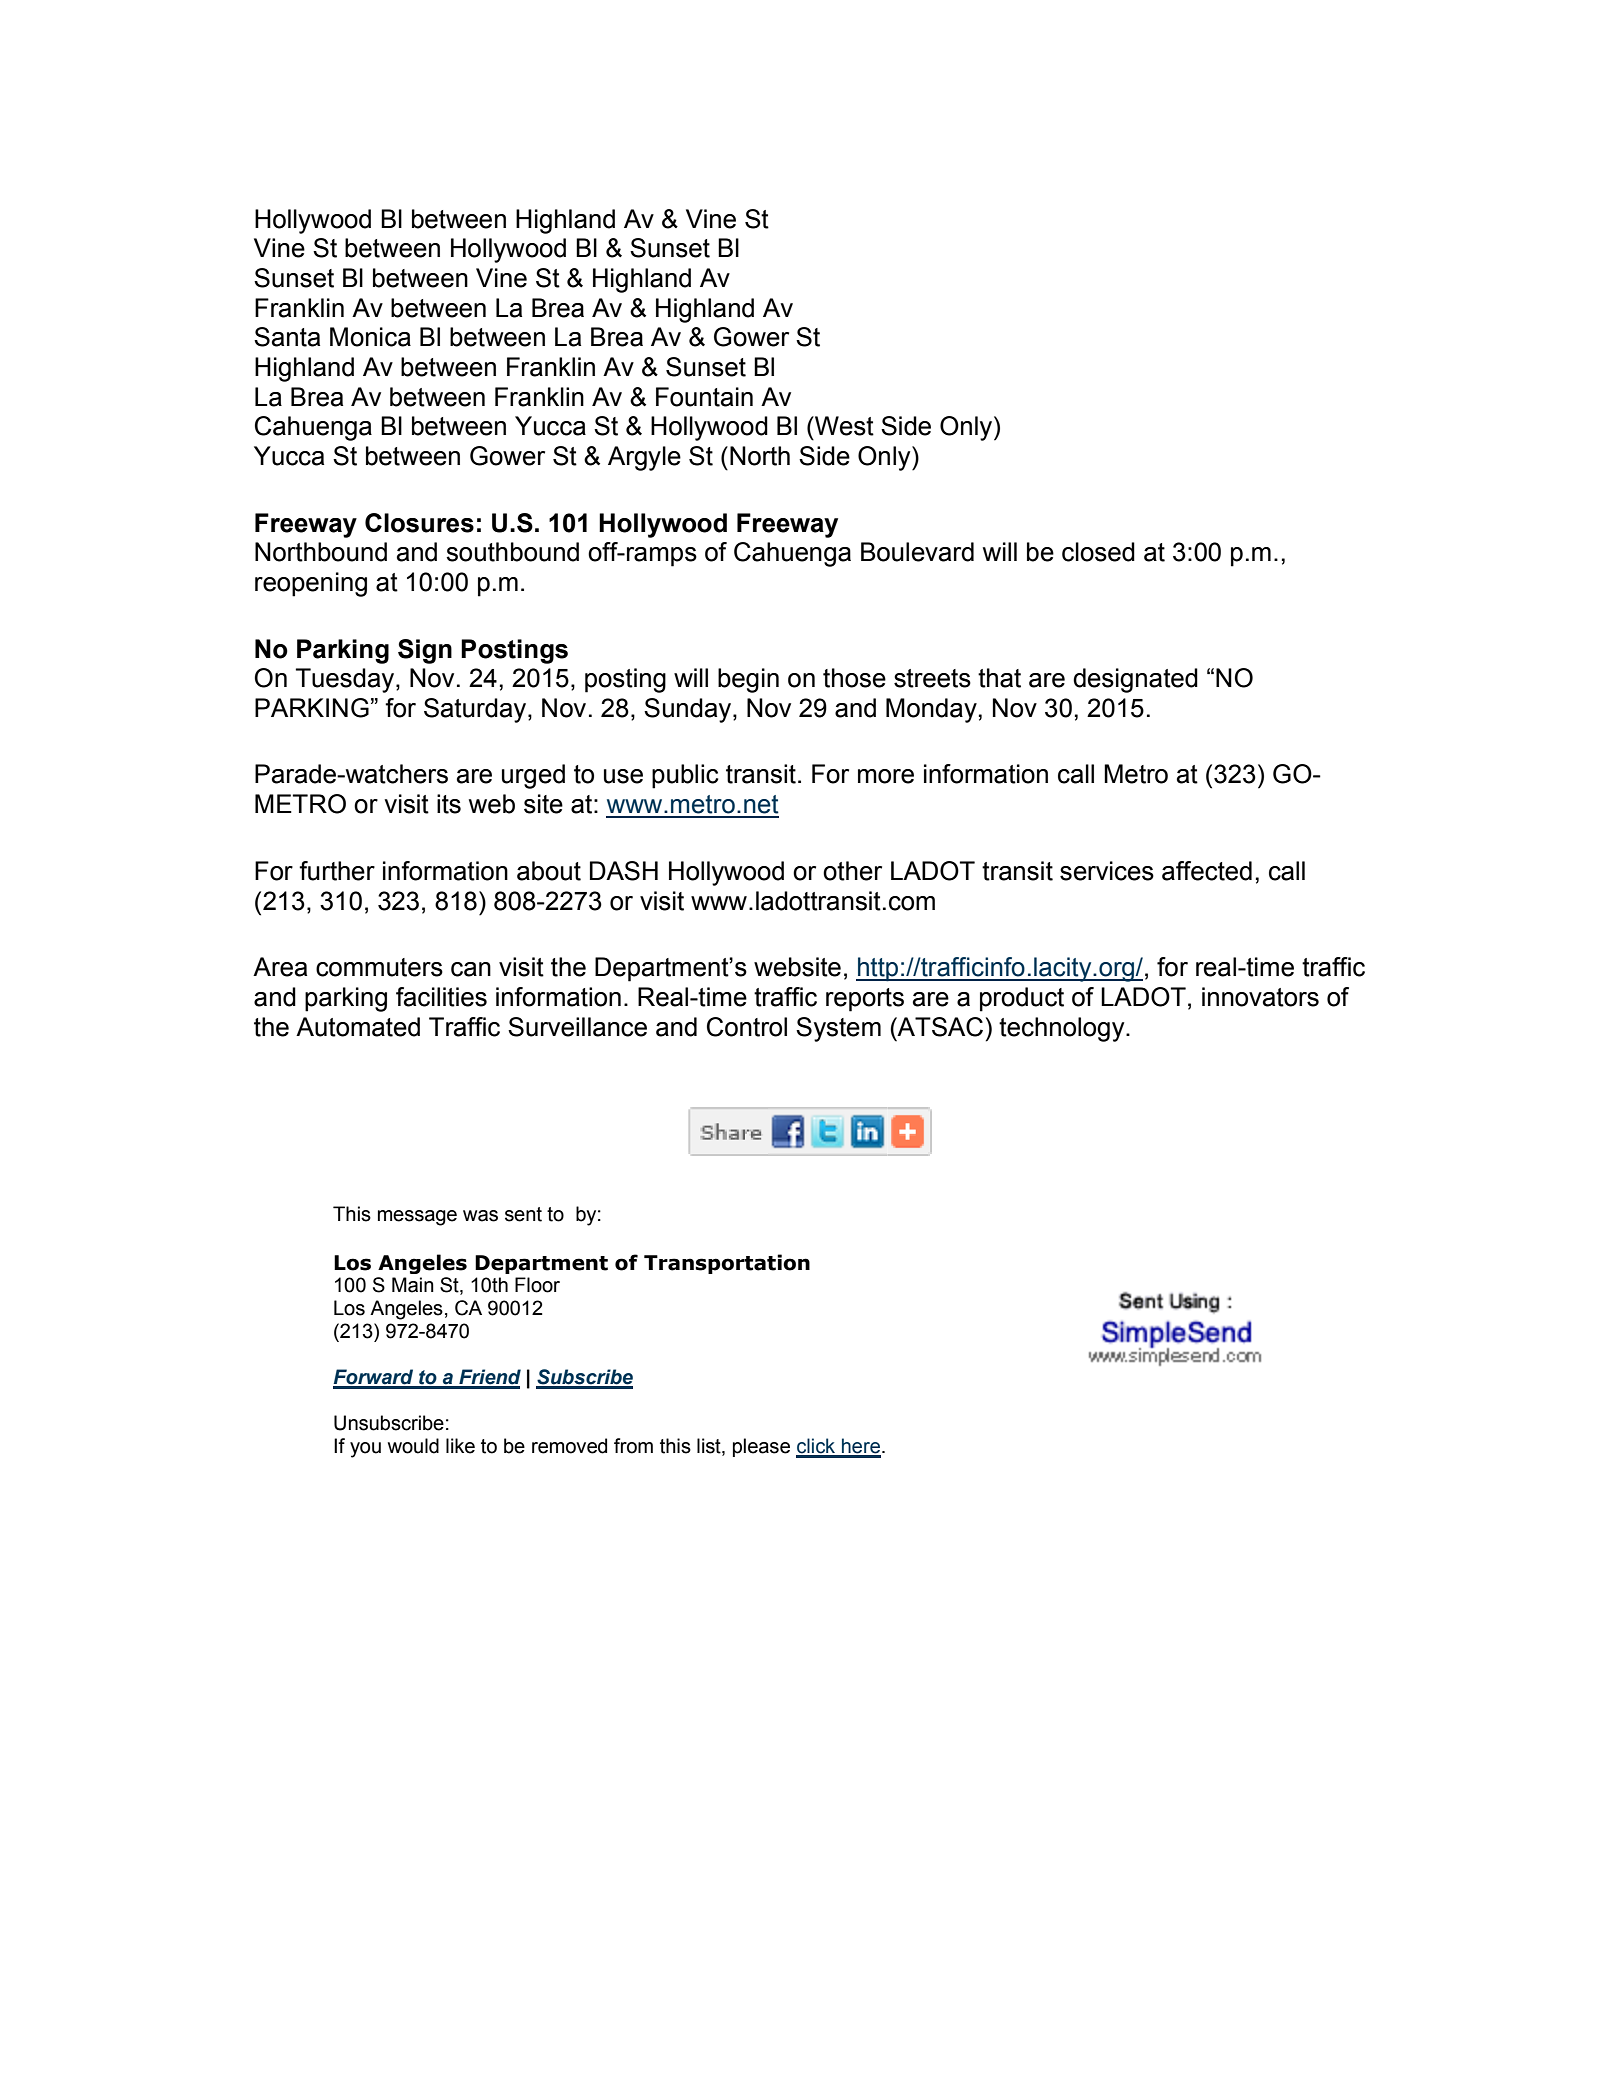  I want to click on begin, so click(748, 680).
